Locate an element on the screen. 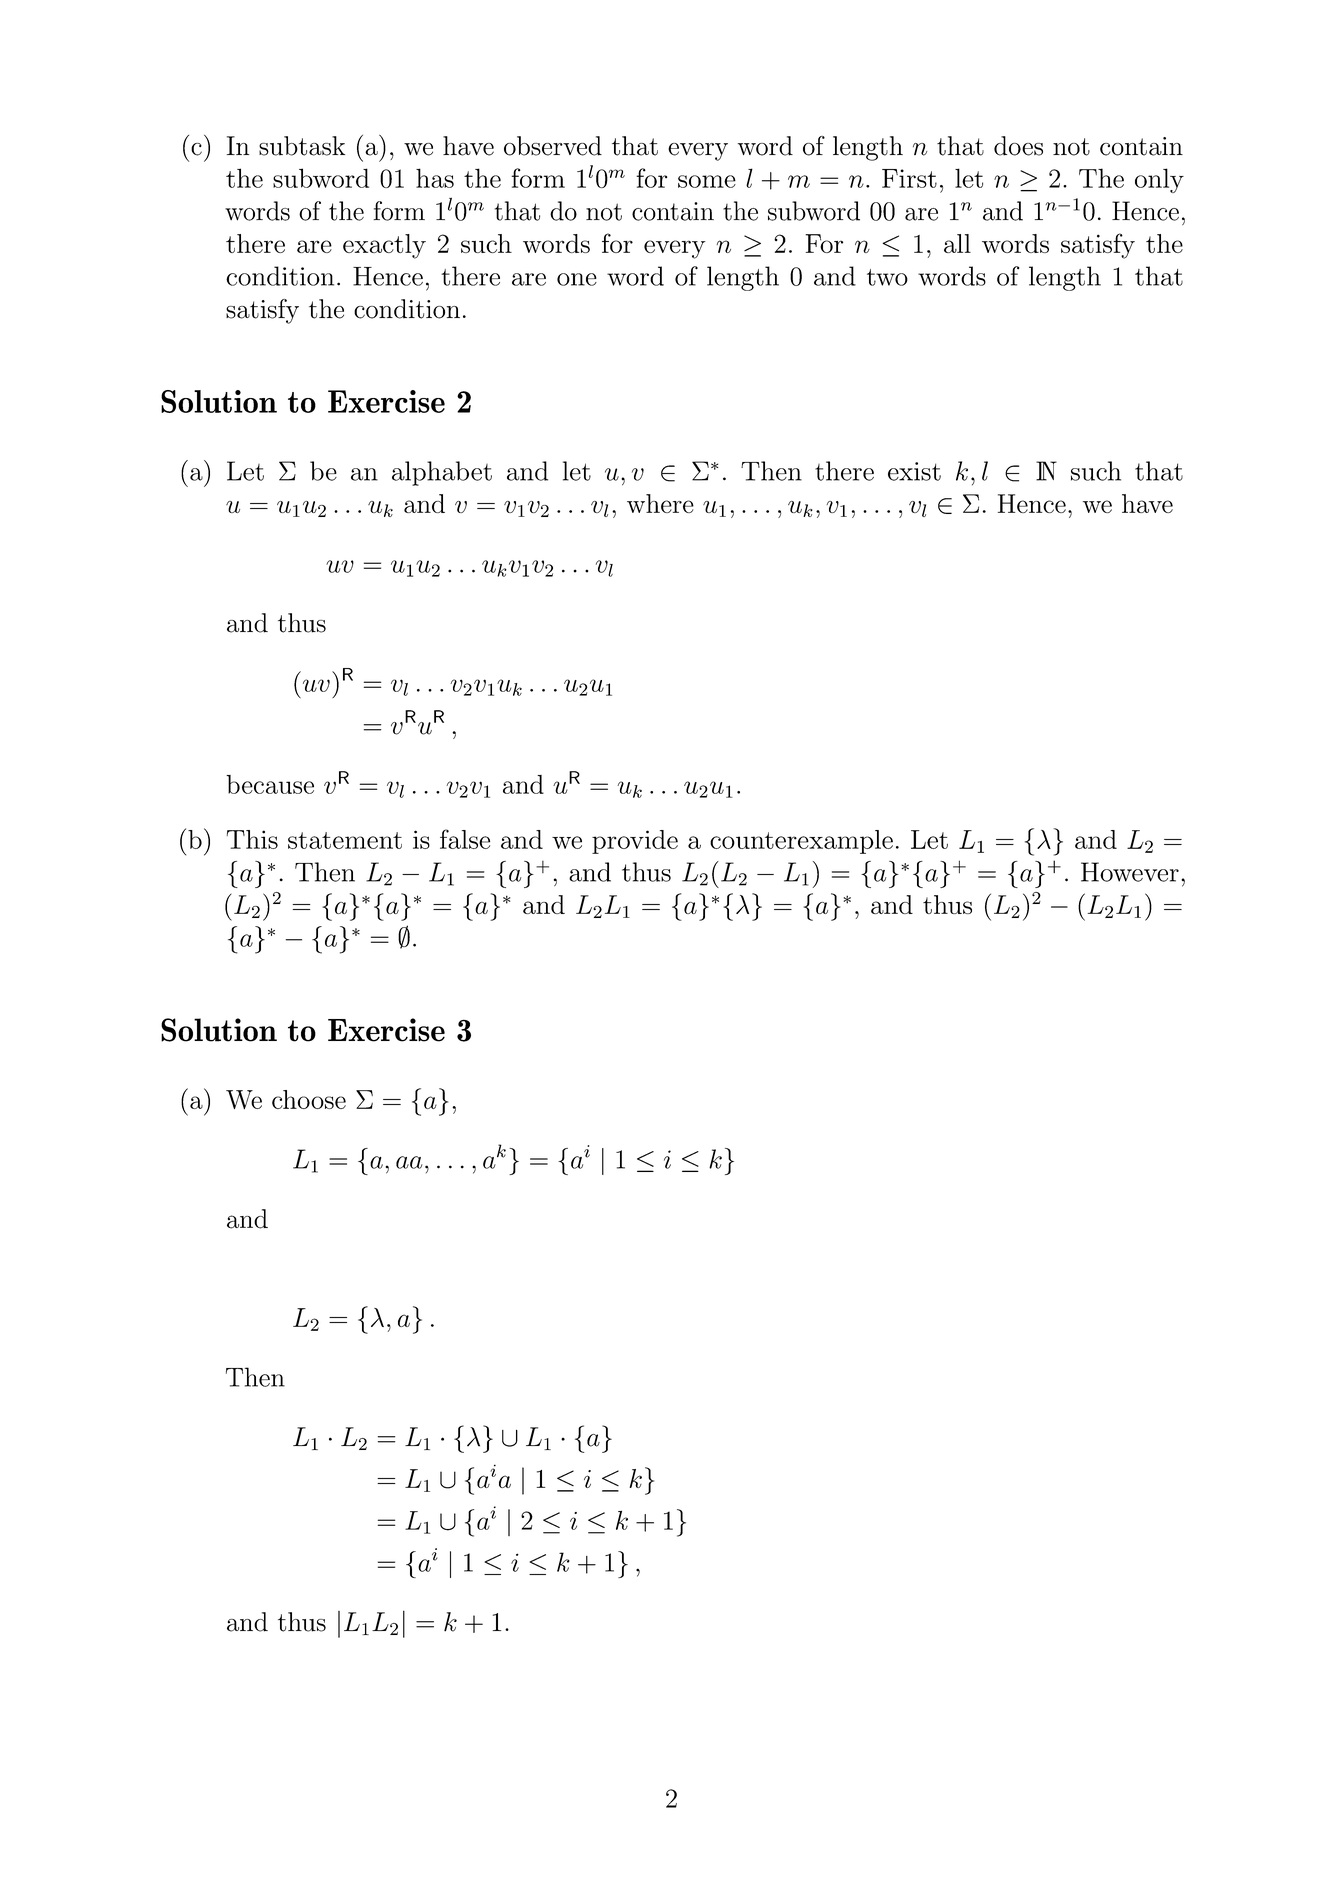  provide is located at coordinates (635, 842).
